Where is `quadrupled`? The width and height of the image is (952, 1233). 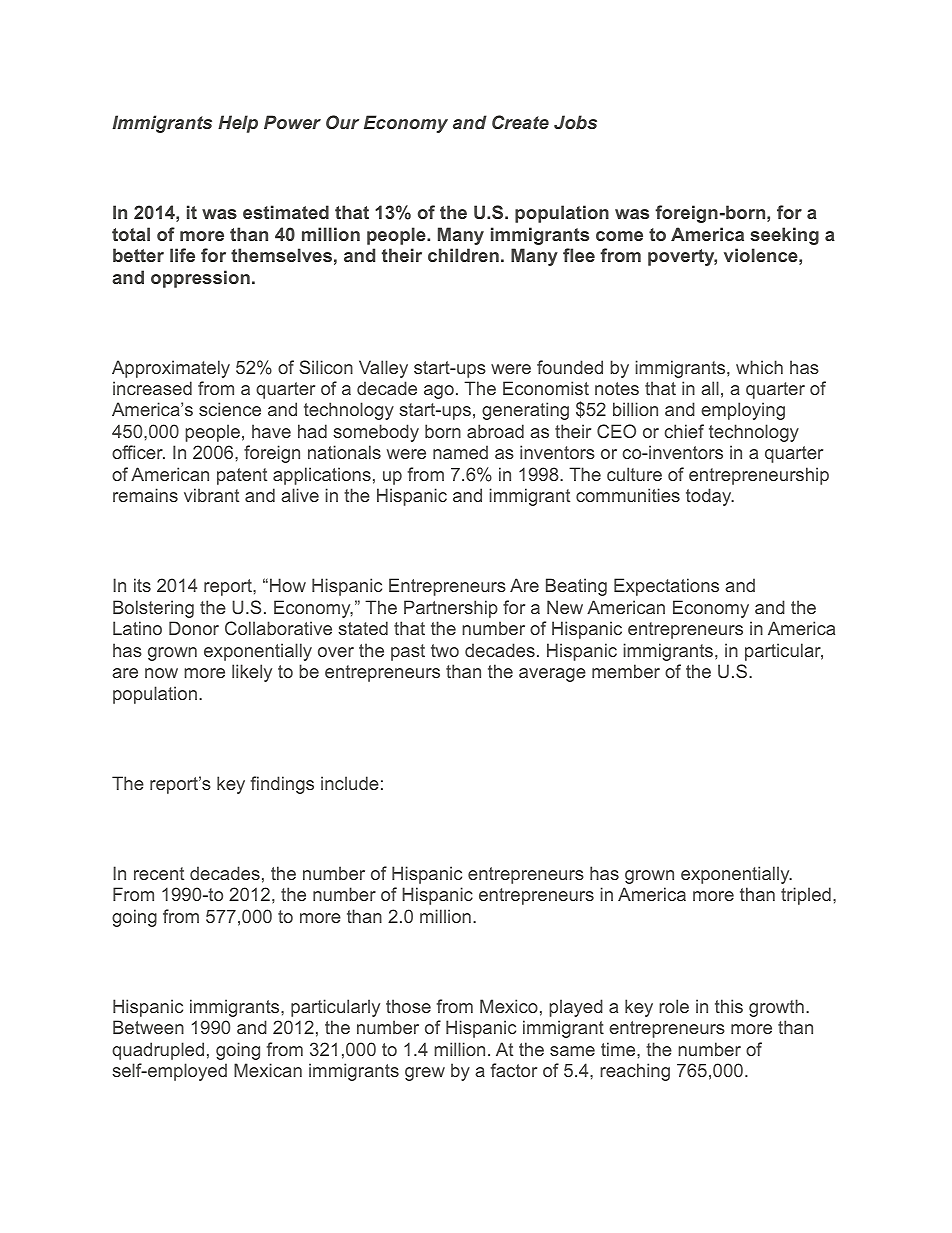 quadrupled is located at coordinates (158, 1051).
